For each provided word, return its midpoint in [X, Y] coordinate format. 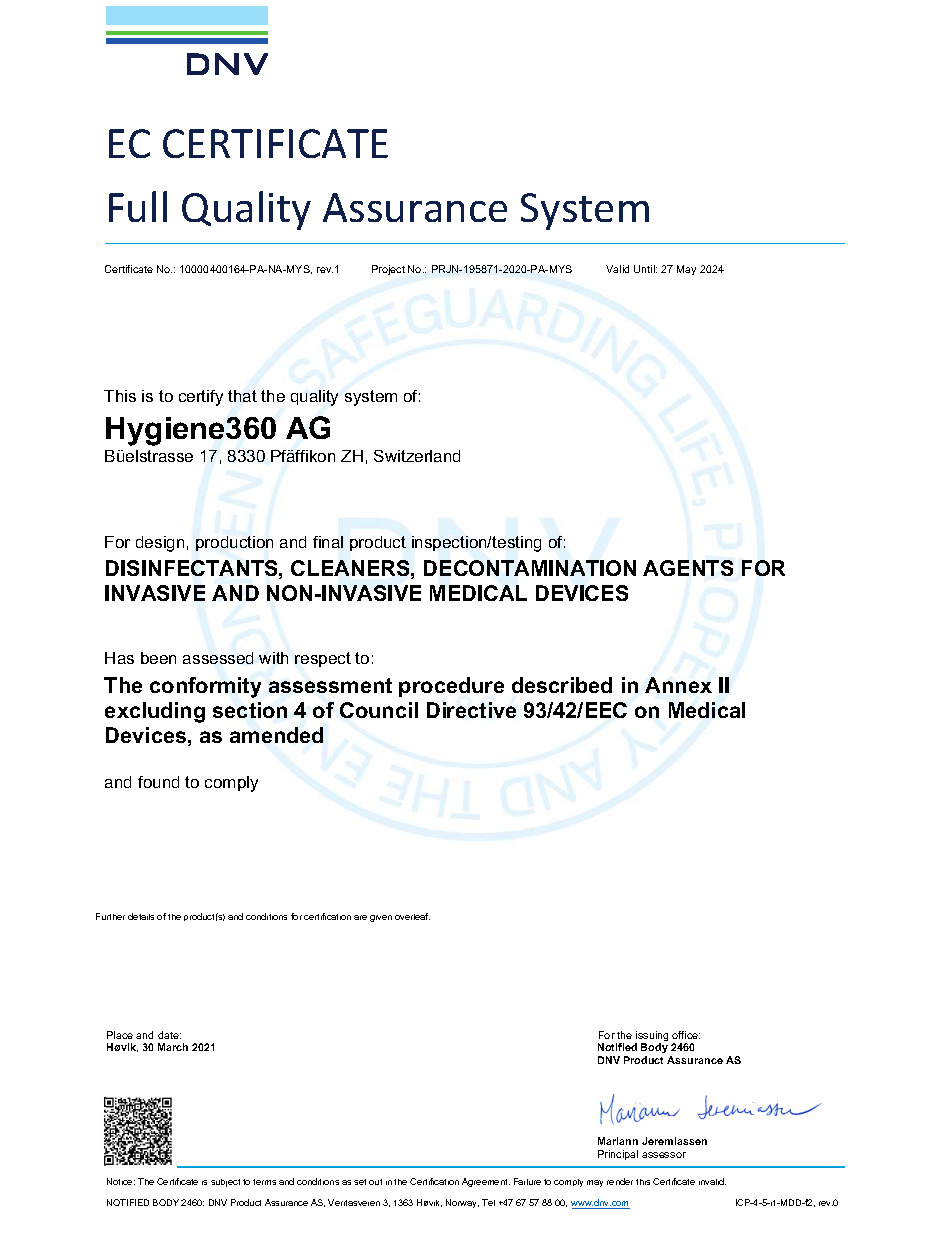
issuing [651, 1037]
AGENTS [688, 568]
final [328, 542]
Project [388, 270]
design [160, 544]
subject [225, 1183]
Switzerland [417, 456]
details [141, 916]
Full [138, 206]
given [381, 918]
